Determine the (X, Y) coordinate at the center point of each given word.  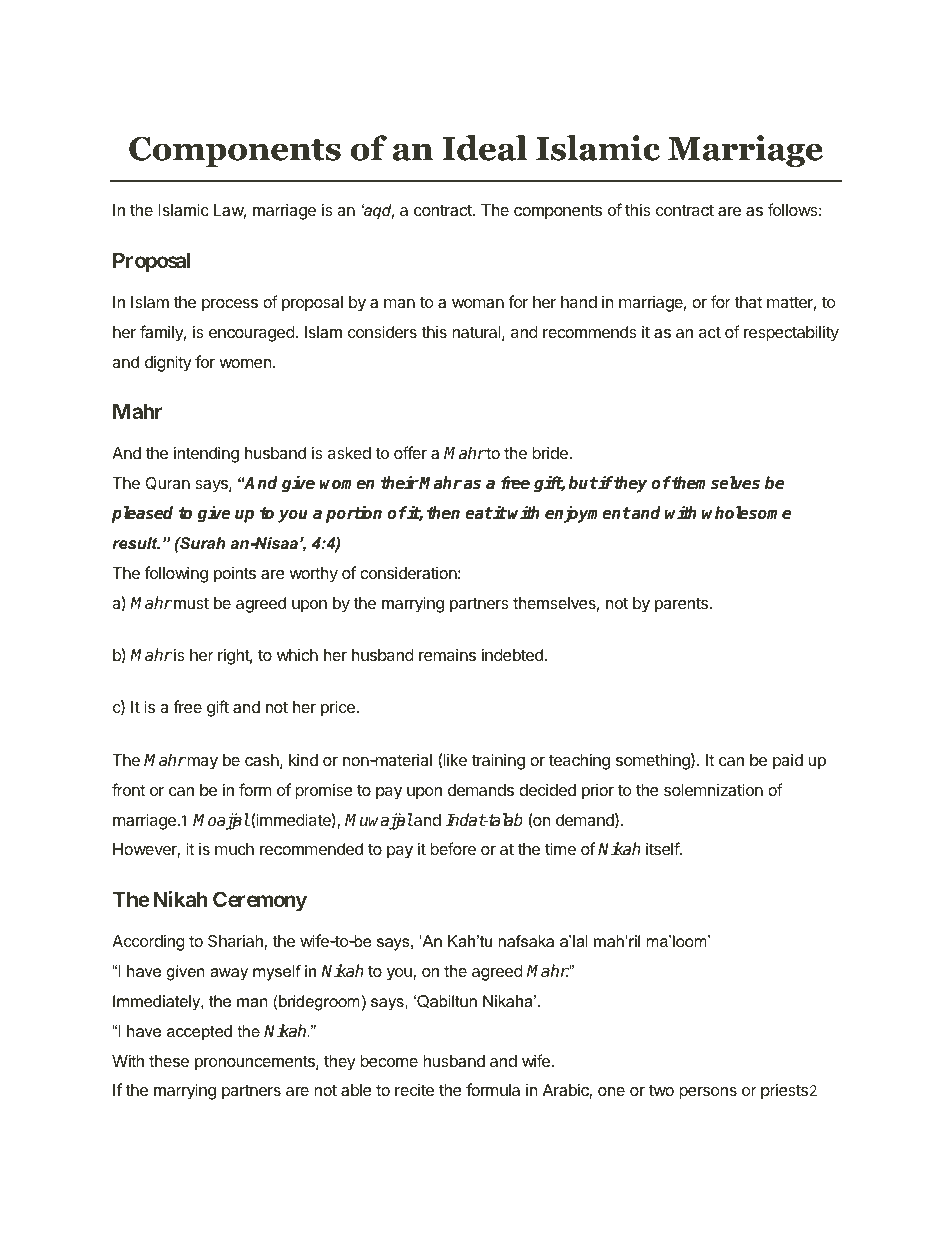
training (498, 761)
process (230, 305)
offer (410, 452)
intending (206, 454)
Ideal (484, 148)
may (201, 763)
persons (708, 1093)
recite (414, 1090)
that (748, 302)
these (169, 1061)
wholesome (746, 513)
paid (788, 761)
